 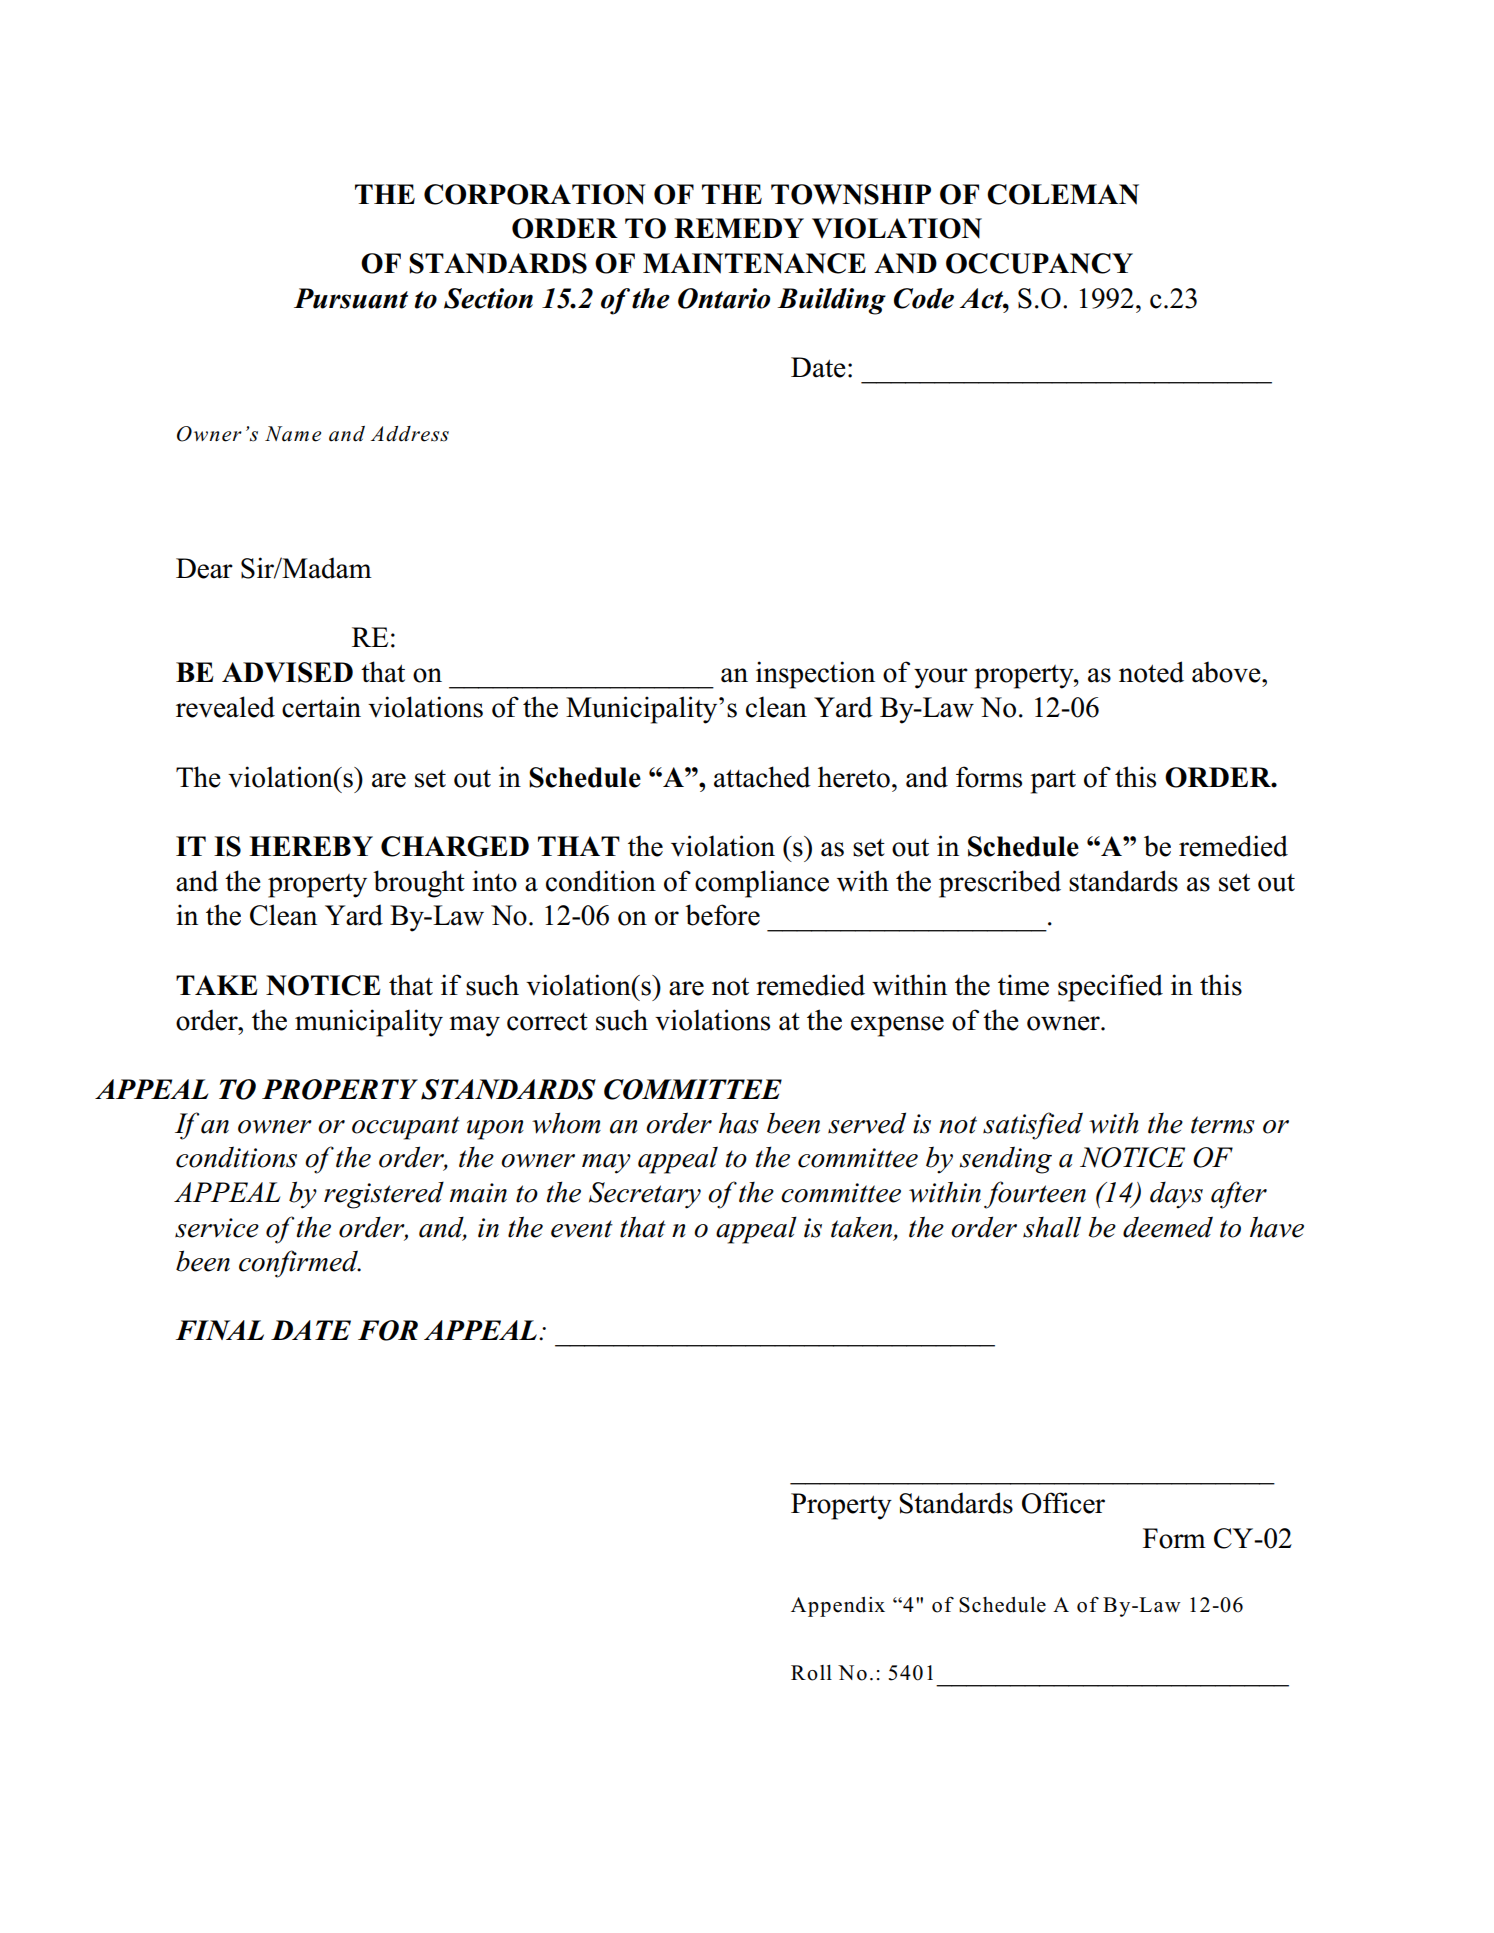 What do you see at coordinates (1110, 988) in the screenshot?
I see `specified` at bounding box center [1110, 988].
